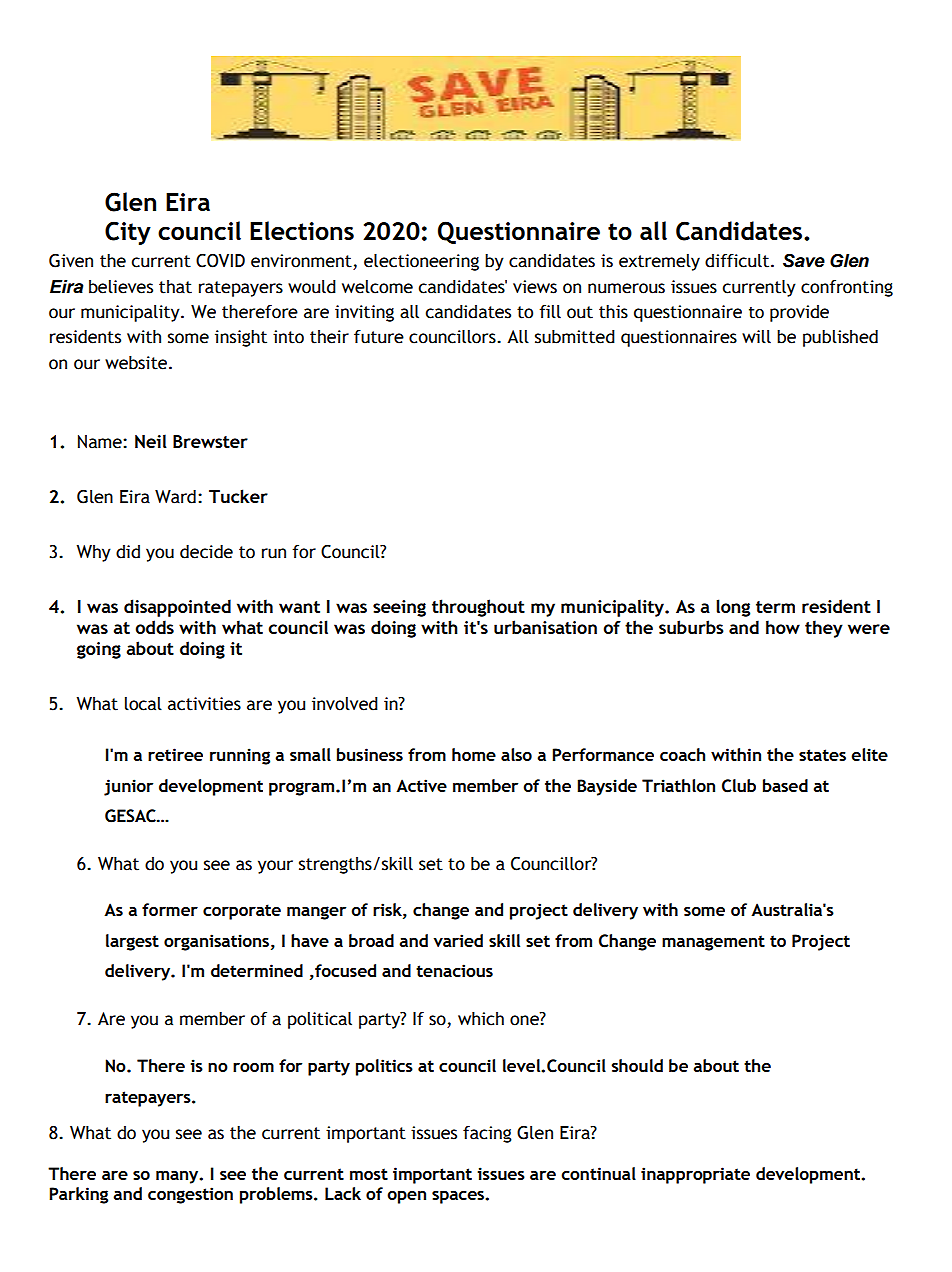 This screenshot has width=952, height=1272. What do you see at coordinates (474, 754) in the screenshot?
I see `home` at bounding box center [474, 754].
